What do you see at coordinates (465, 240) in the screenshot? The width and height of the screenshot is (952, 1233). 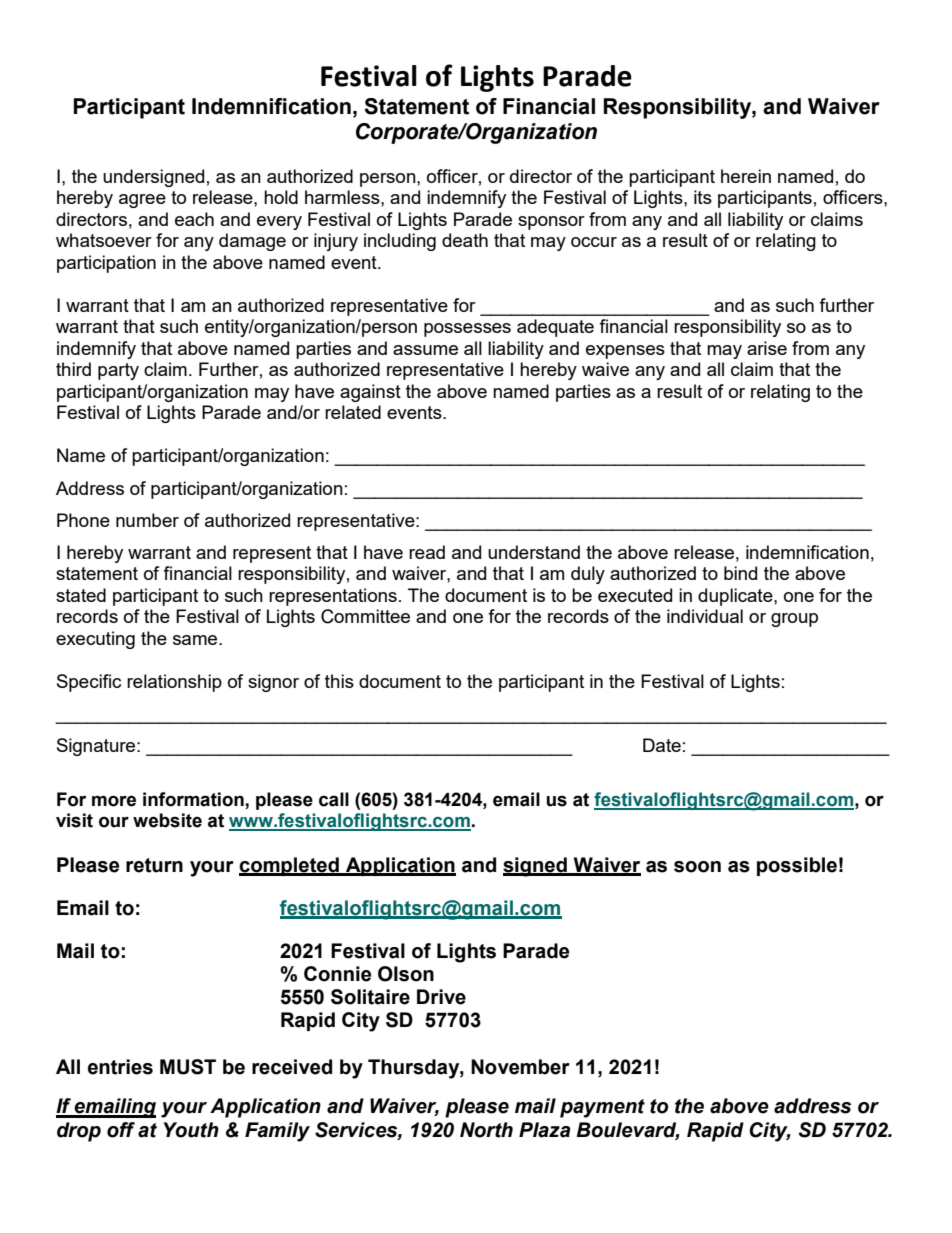 I see `death` at bounding box center [465, 240].
